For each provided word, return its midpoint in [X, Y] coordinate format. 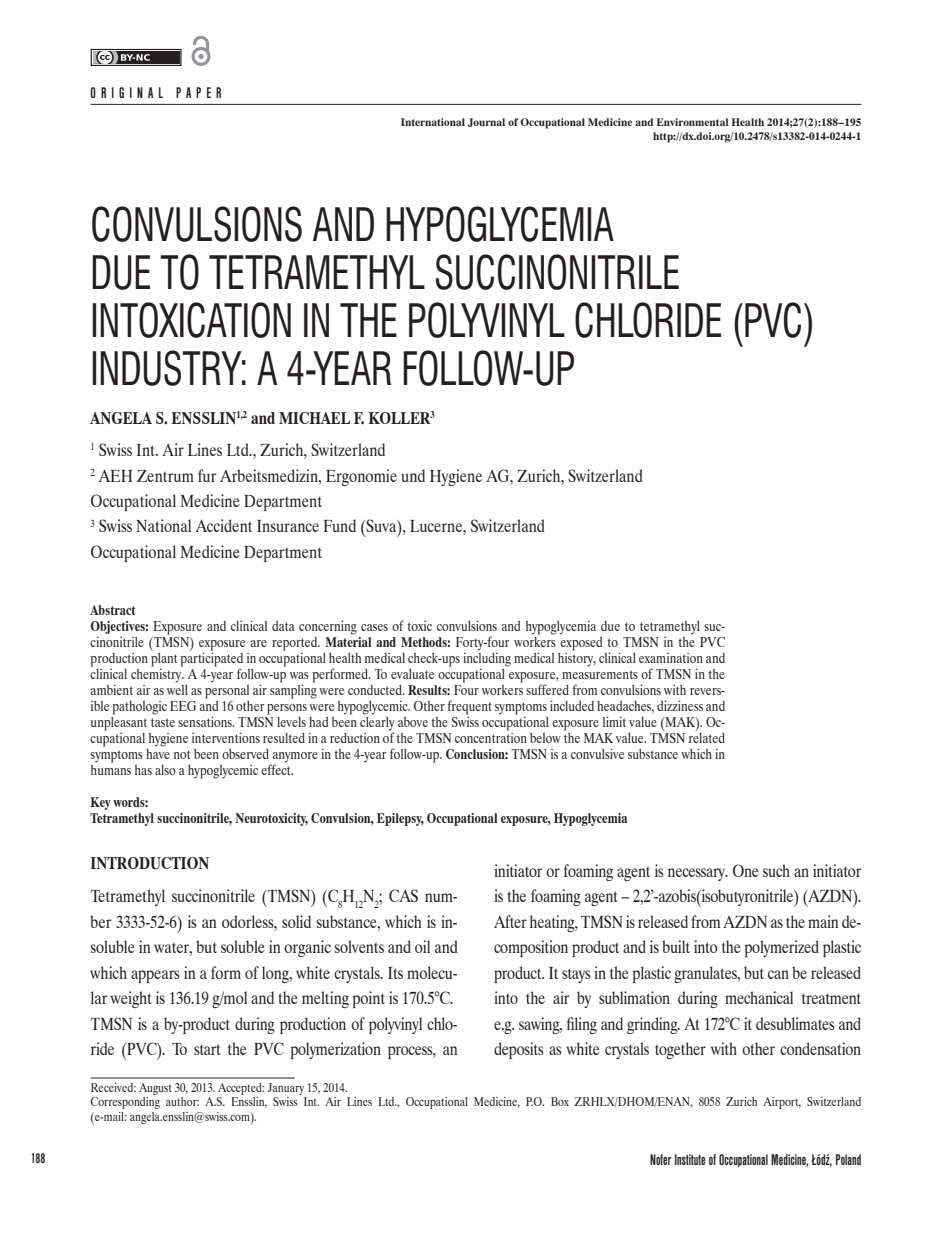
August [155, 1089]
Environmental [692, 122]
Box [560, 1101]
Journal [486, 122]
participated [211, 659]
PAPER [198, 92]
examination [671, 658]
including [487, 658]
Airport [782, 1103]
